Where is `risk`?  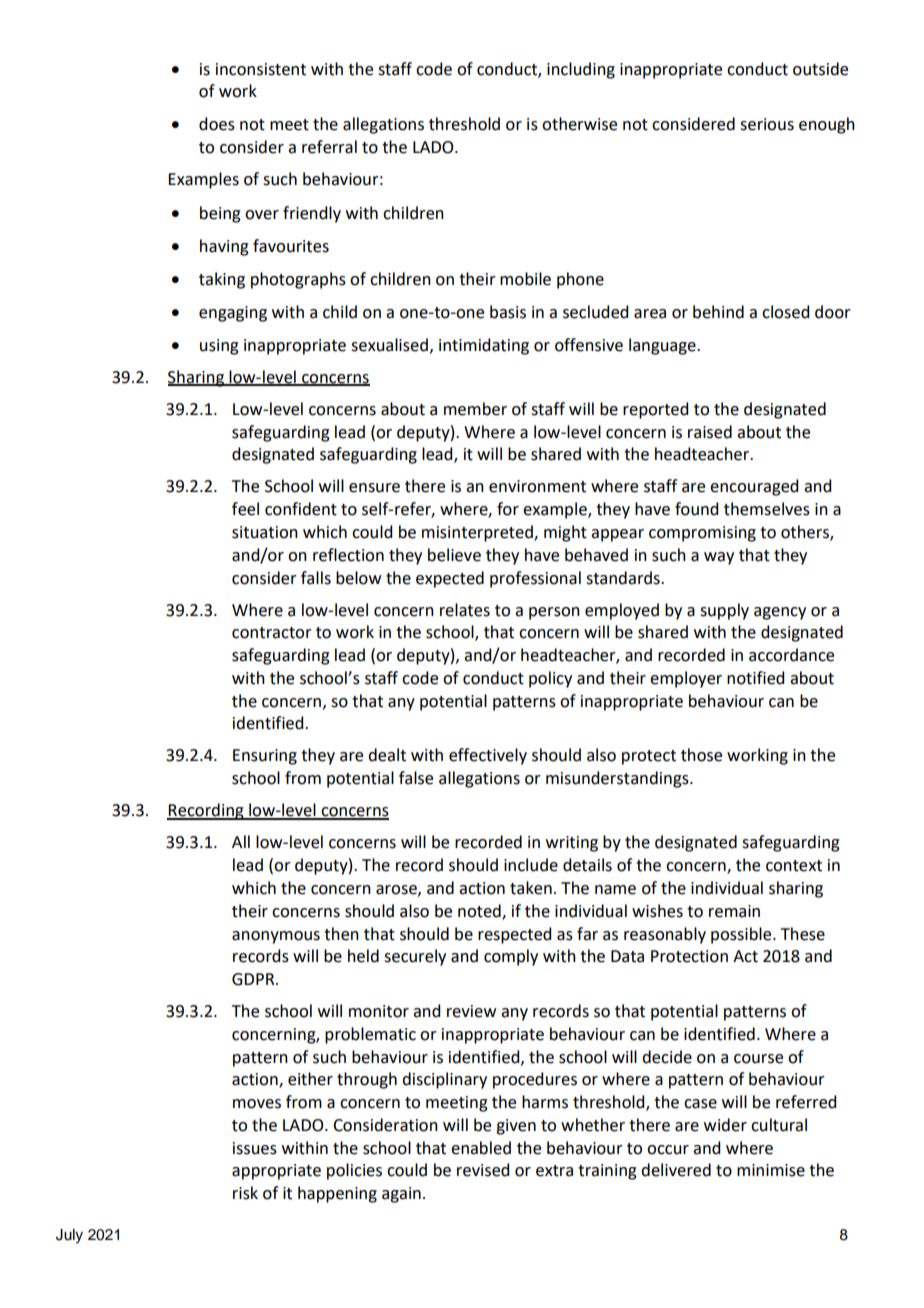
risk is located at coordinates (245, 1193).
